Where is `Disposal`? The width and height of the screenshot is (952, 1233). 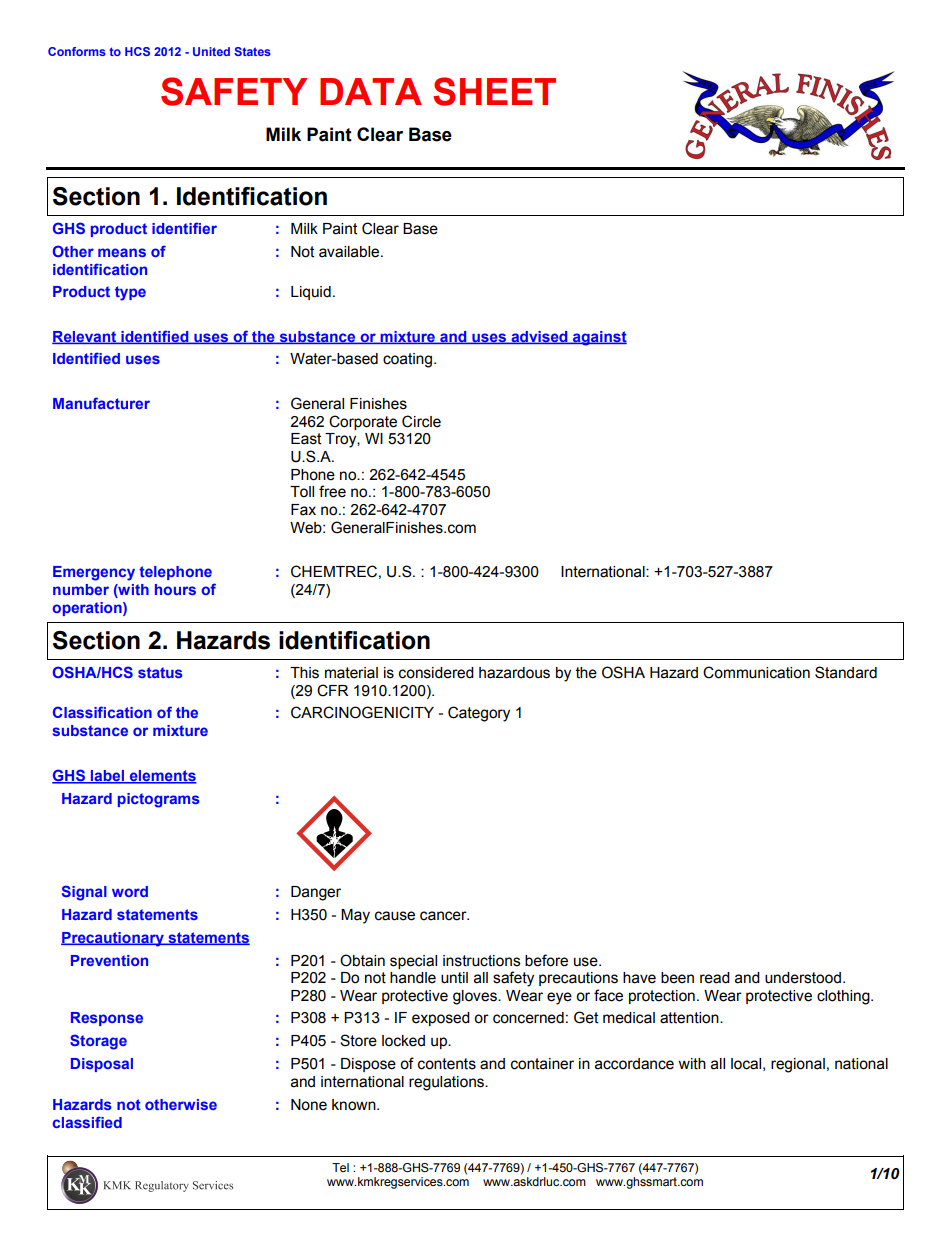
Disposal is located at coordinates (102, 1065).
